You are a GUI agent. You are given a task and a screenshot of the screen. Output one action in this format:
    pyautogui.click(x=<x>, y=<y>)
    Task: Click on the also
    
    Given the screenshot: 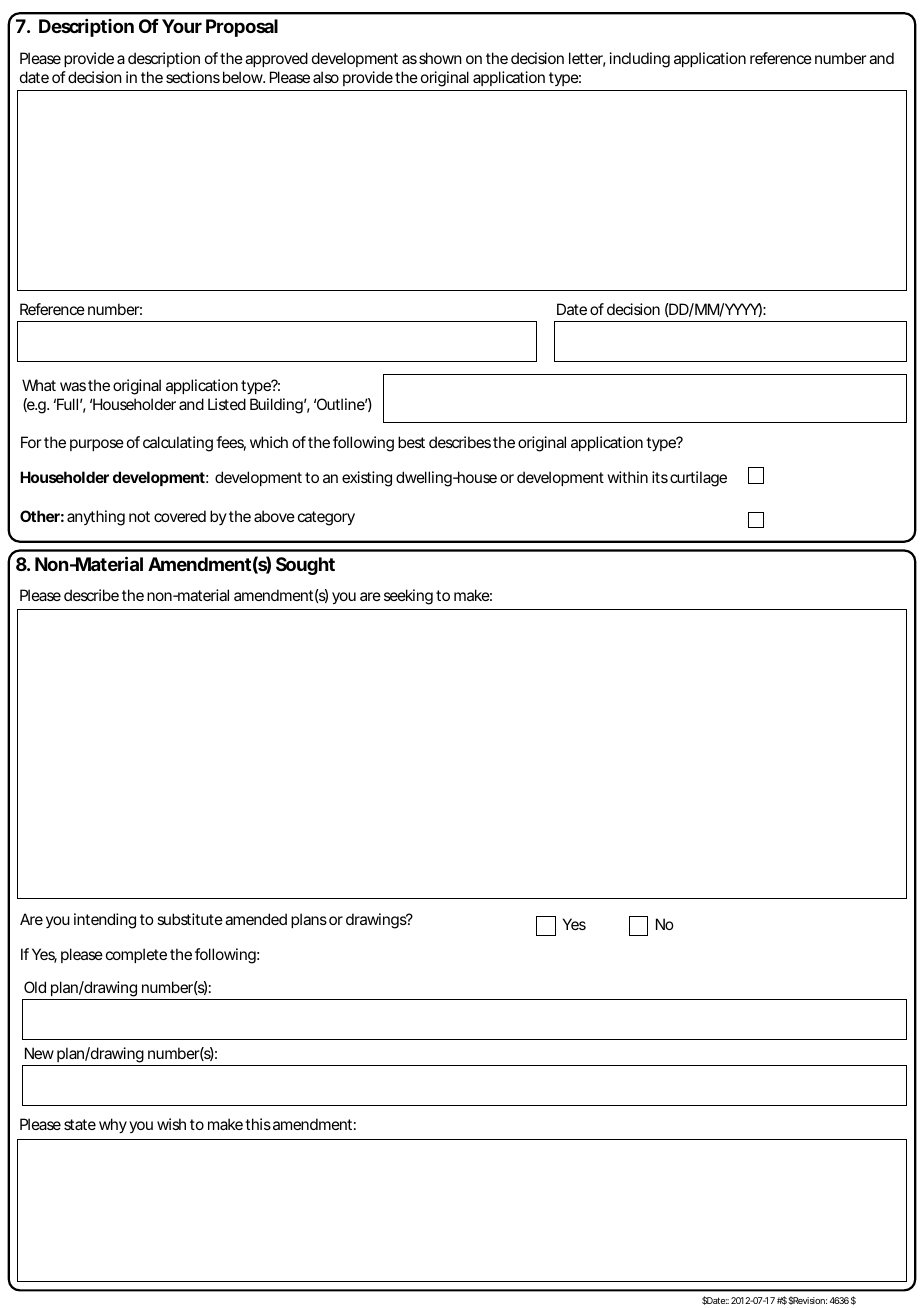 What is the action you would take?
    pyautogui.click(x=326, y=77)
